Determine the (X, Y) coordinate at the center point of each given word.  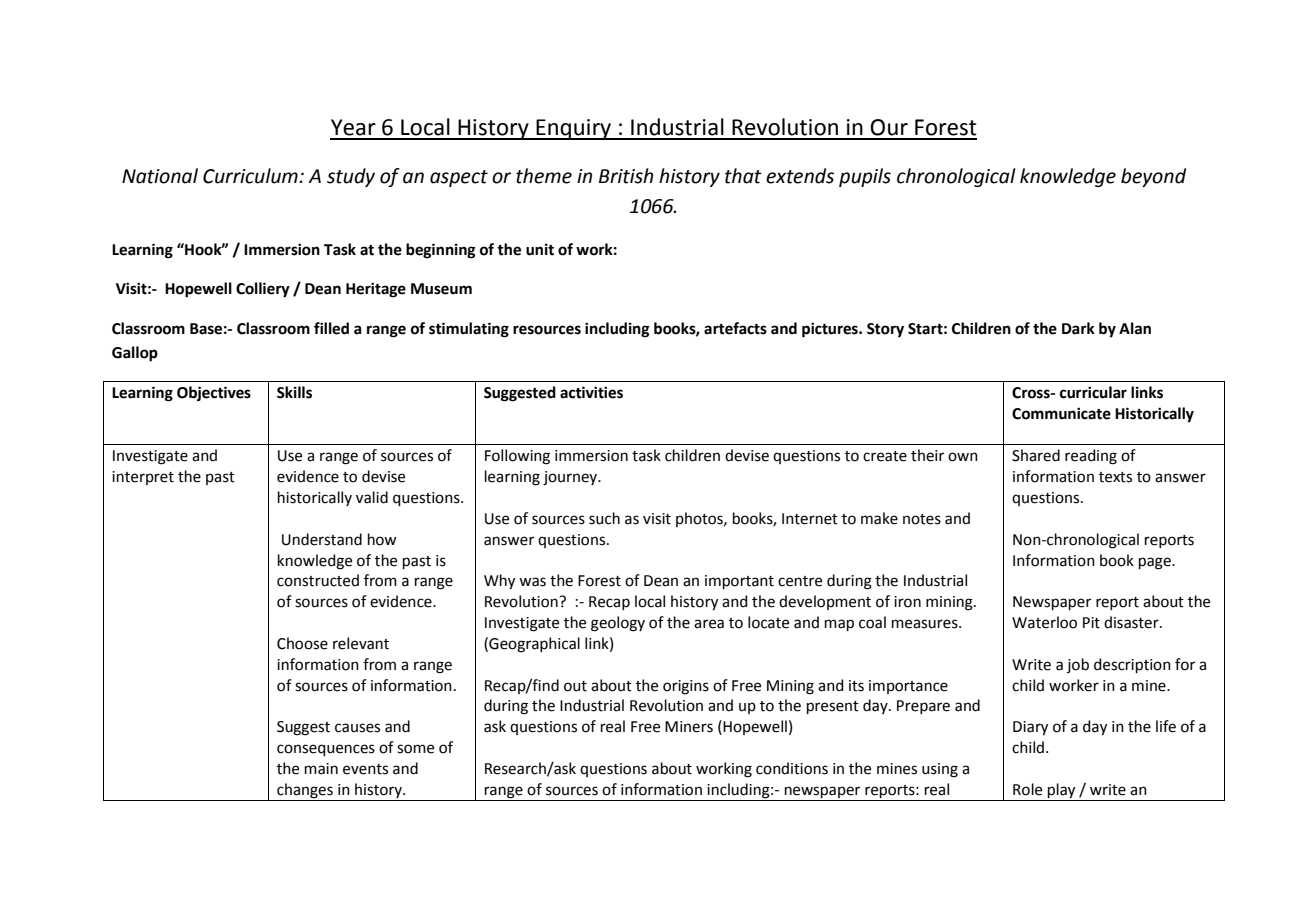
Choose (302, 643)
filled (331, 328)
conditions (792, 768)
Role (1027, 789)
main (321, 769)
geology (618, 624)
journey (571, 478)
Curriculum (251, 176)
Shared (1036, 455)
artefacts (735, 328)
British (626, 176)
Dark (1078, 328)
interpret (143, 478)
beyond (1153, 177)
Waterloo (1044, 622)
